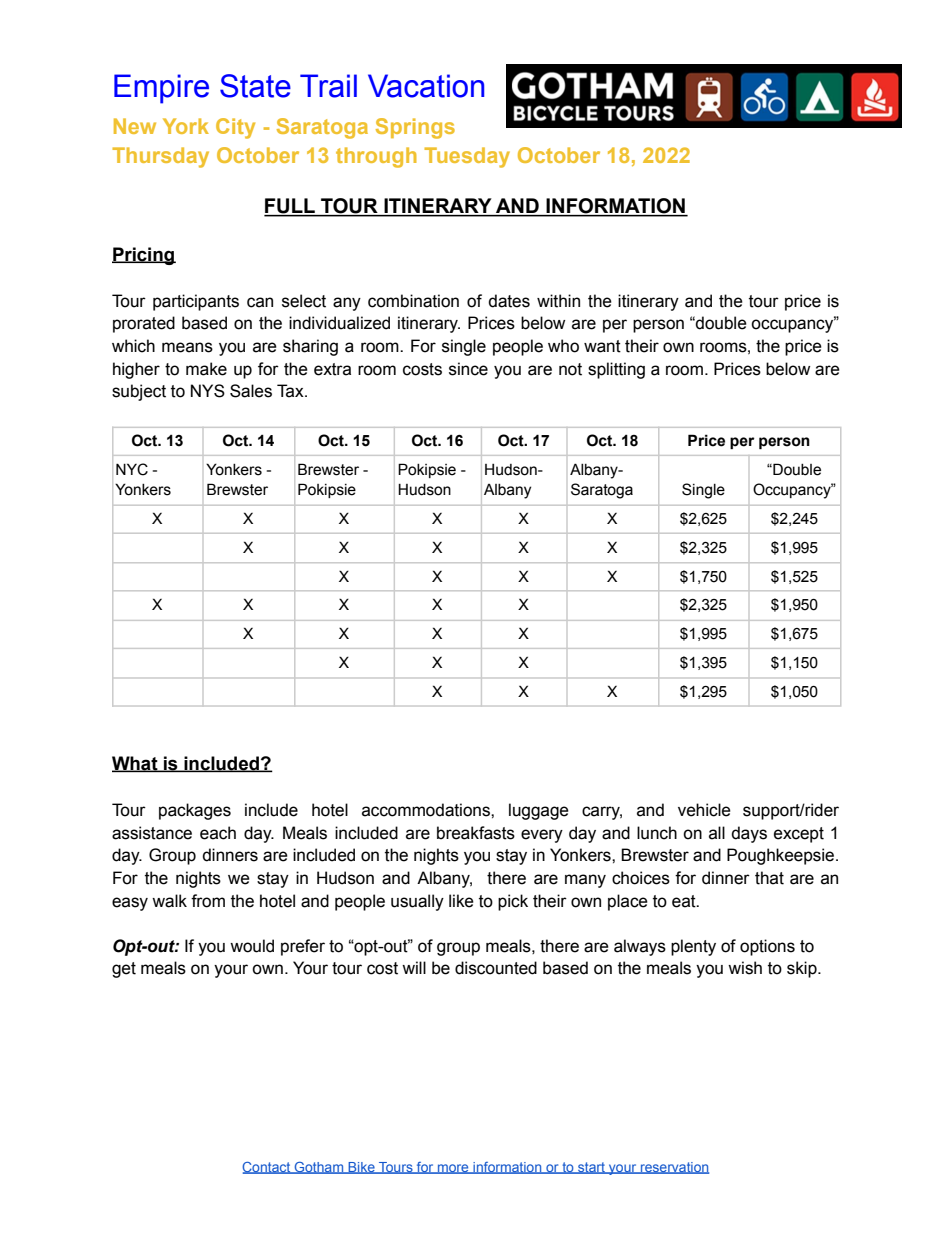 The width and height of the image is (952, 1233). Describe the element at coordinates (704, 810) in the image. I see `vehicle` at that location.
